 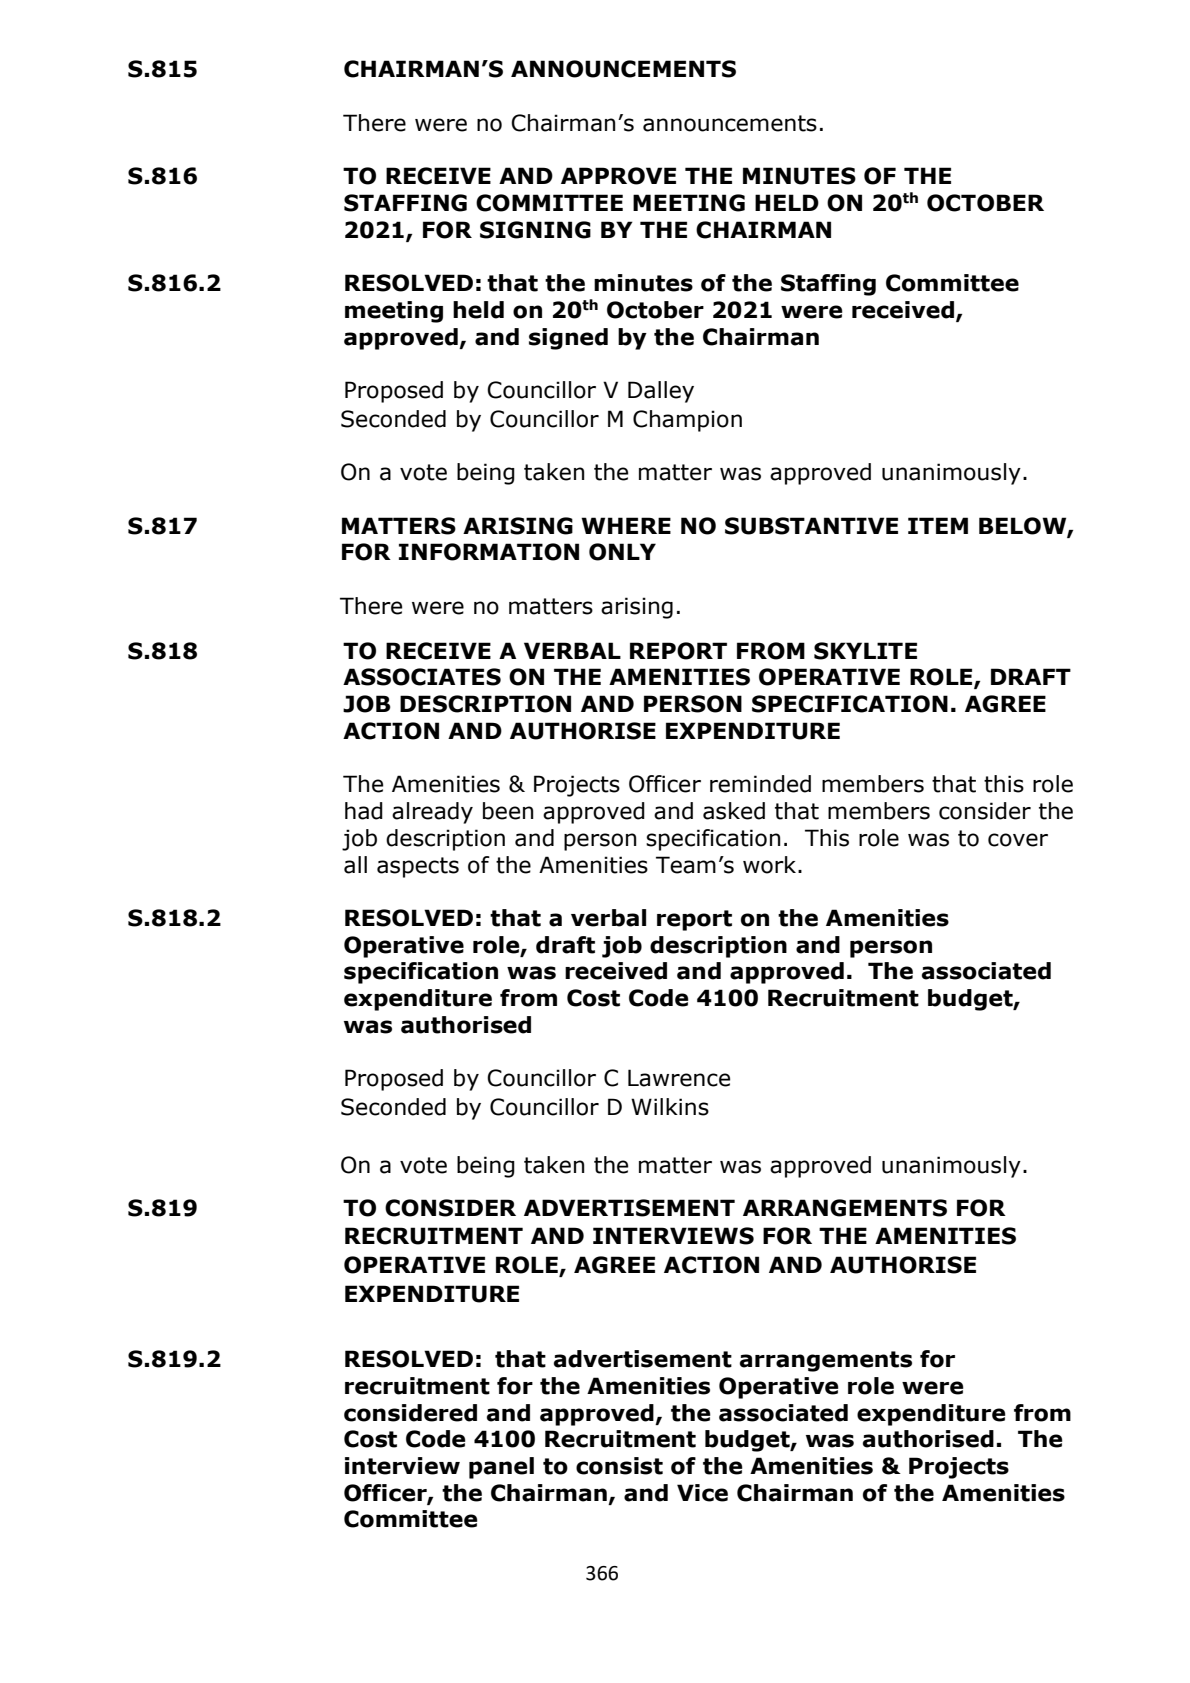 What do you see at coordinates (622, 552) in the screenshot?
I see `ONLY` at bounding box center [622, 552].
